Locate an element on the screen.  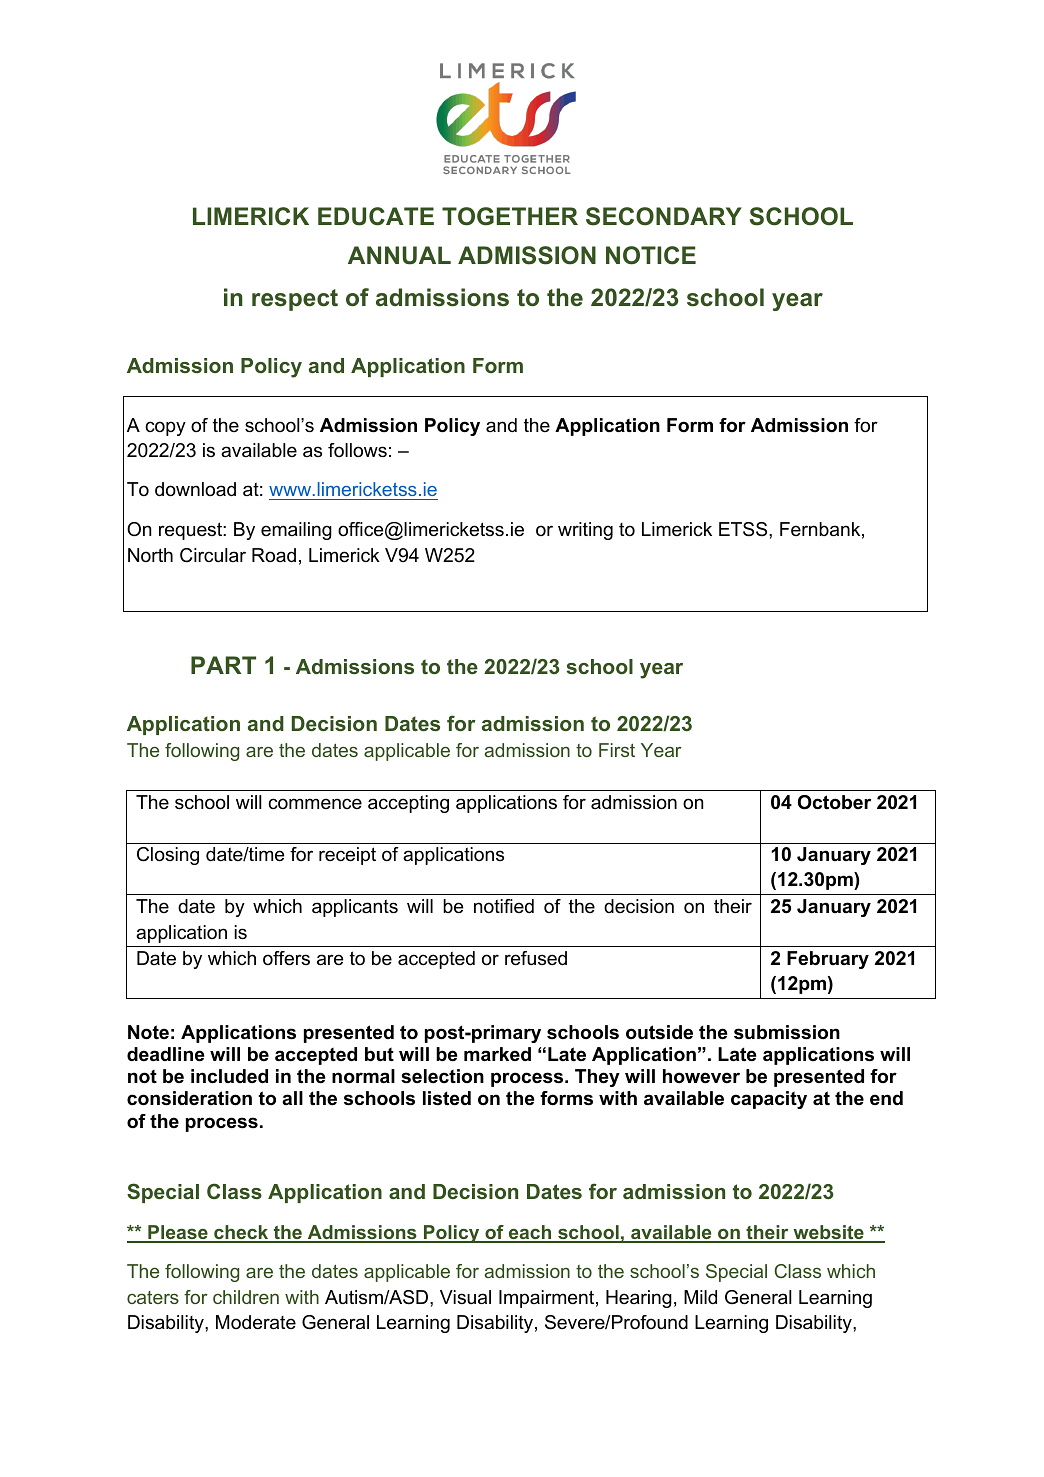
Visual is located at coordinates (465, 1297).
